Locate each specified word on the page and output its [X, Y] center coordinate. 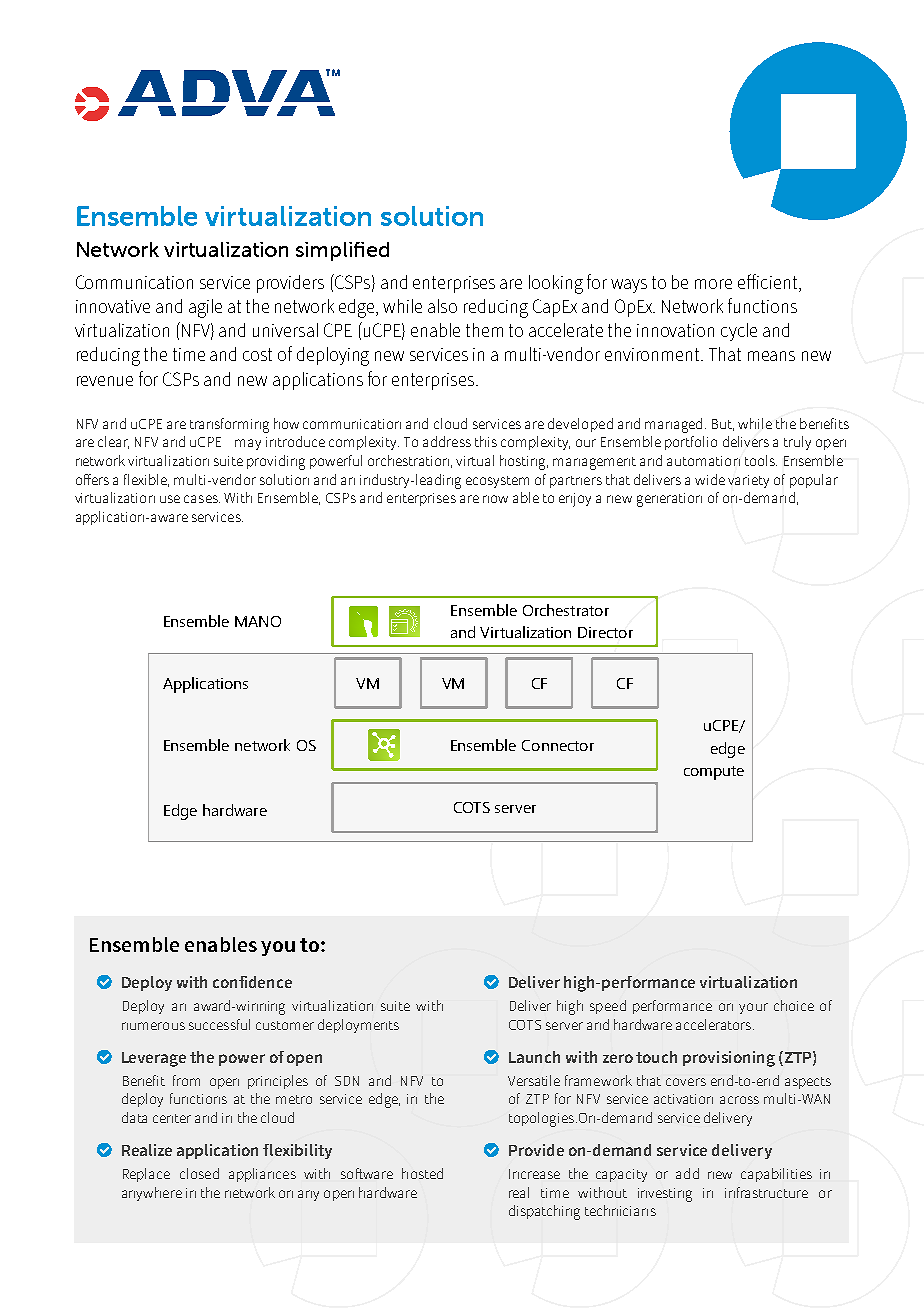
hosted [422, 1173]
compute [714, 773]
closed [199, 1173]
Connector [558, 745]
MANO [258, 621]
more [713, 284]
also [442, 306]
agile [205, 308]
